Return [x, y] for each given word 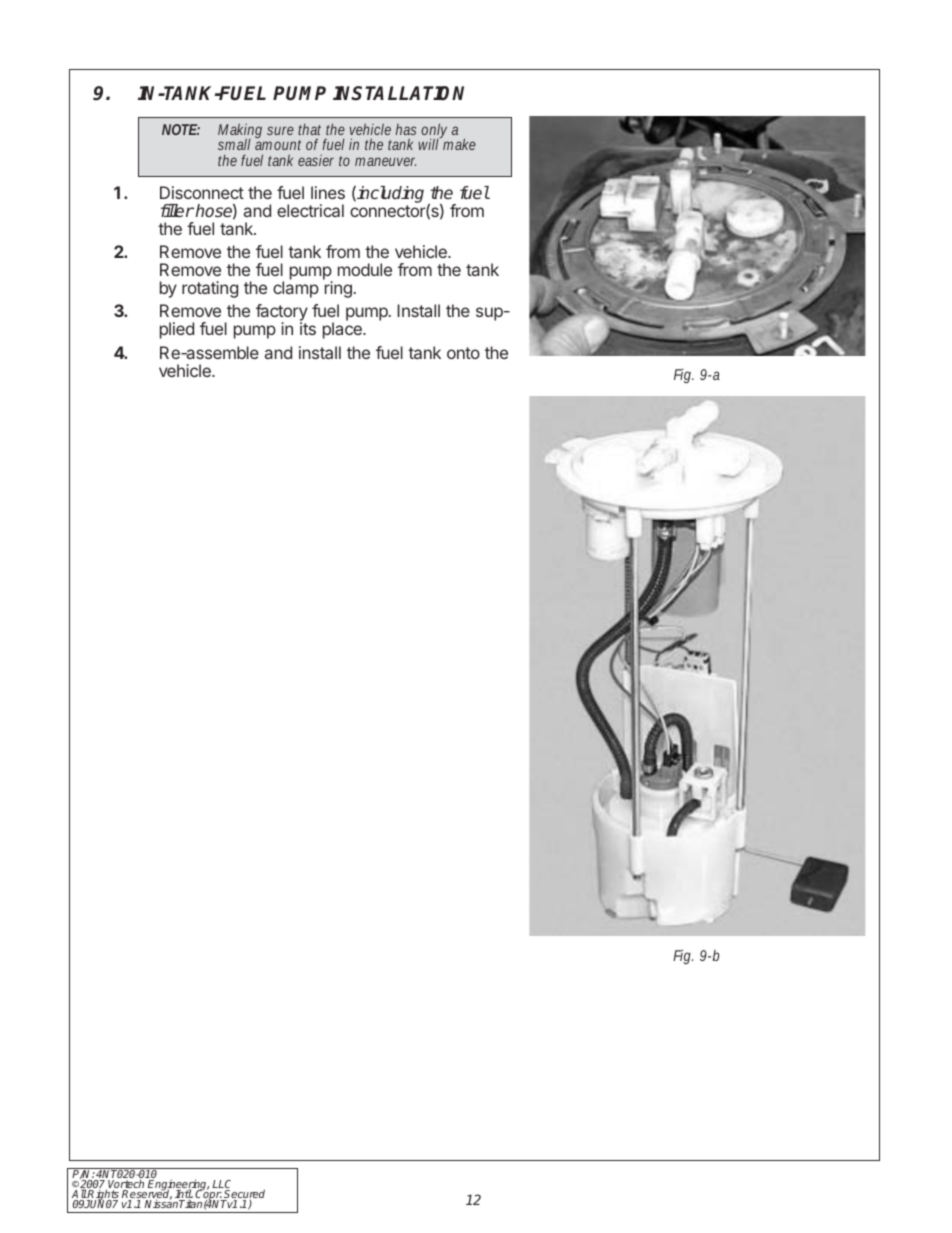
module [365, 269]
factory [282, 314]
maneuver [385, 161]
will [429, 143]
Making [240, 132]
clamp [296, 289]
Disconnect [202, 192]
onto [463, 353]
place [343, 330]
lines [328, 192]
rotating [210, 289]
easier [316, 160]
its [308, 328]
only [434, 132]
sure [280, 130]
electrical [310, 210]
